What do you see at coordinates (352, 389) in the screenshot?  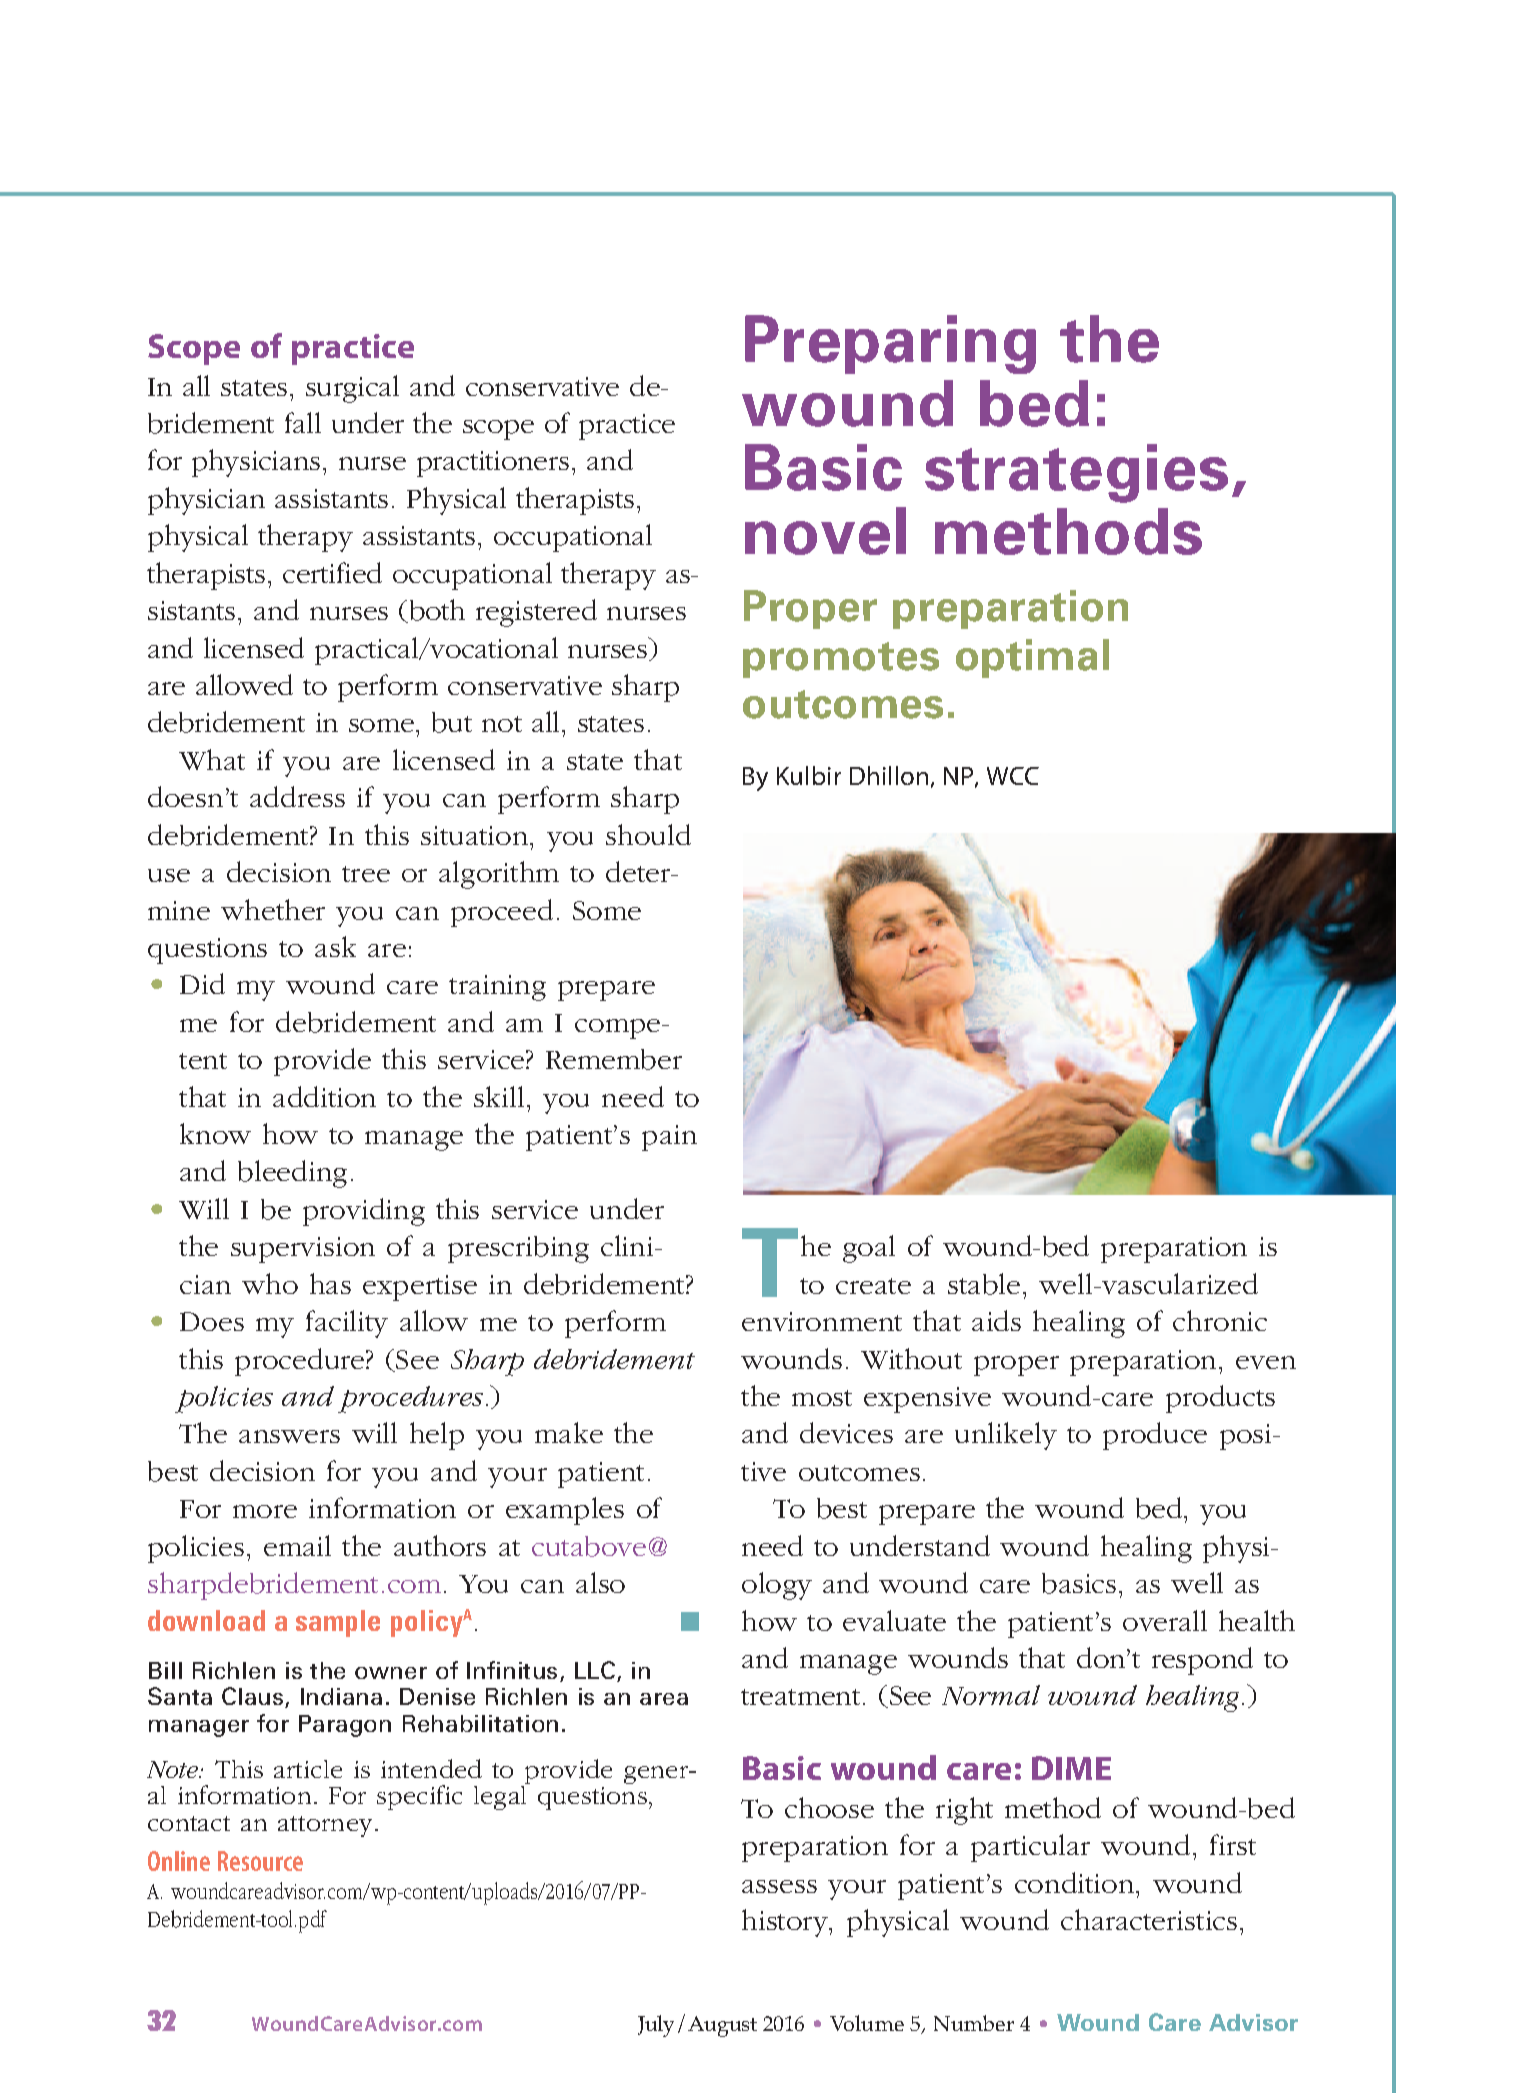 I see `surgical` at bounding box center [352, 389].
